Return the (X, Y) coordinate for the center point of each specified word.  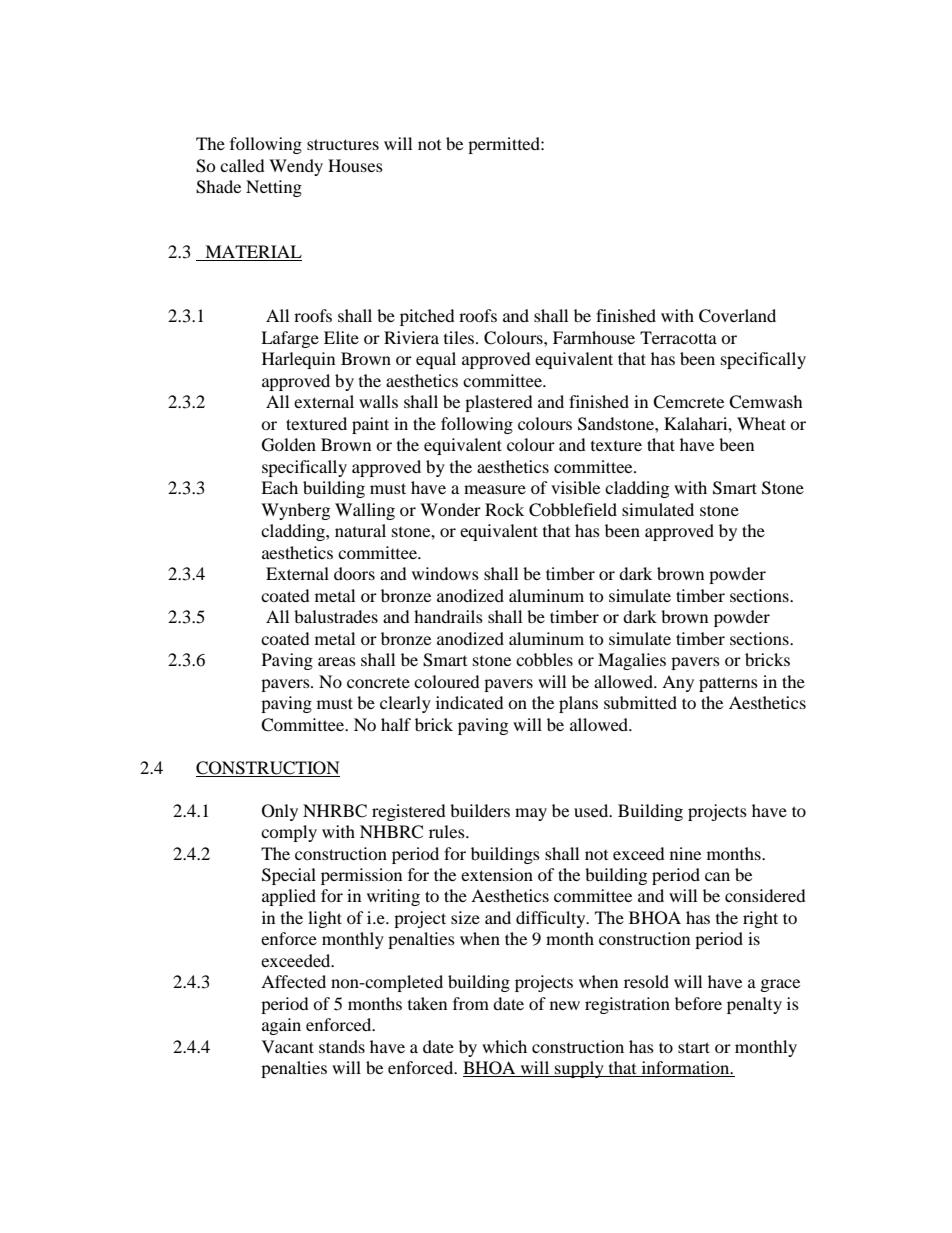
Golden (289, 445)
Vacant (288, 1046)
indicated (470, 702)
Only (280, 812)
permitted (505, 145)
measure (495, 489)
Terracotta (678, 337)
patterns (728, 684)
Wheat (761, 423)
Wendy (296, 167)
